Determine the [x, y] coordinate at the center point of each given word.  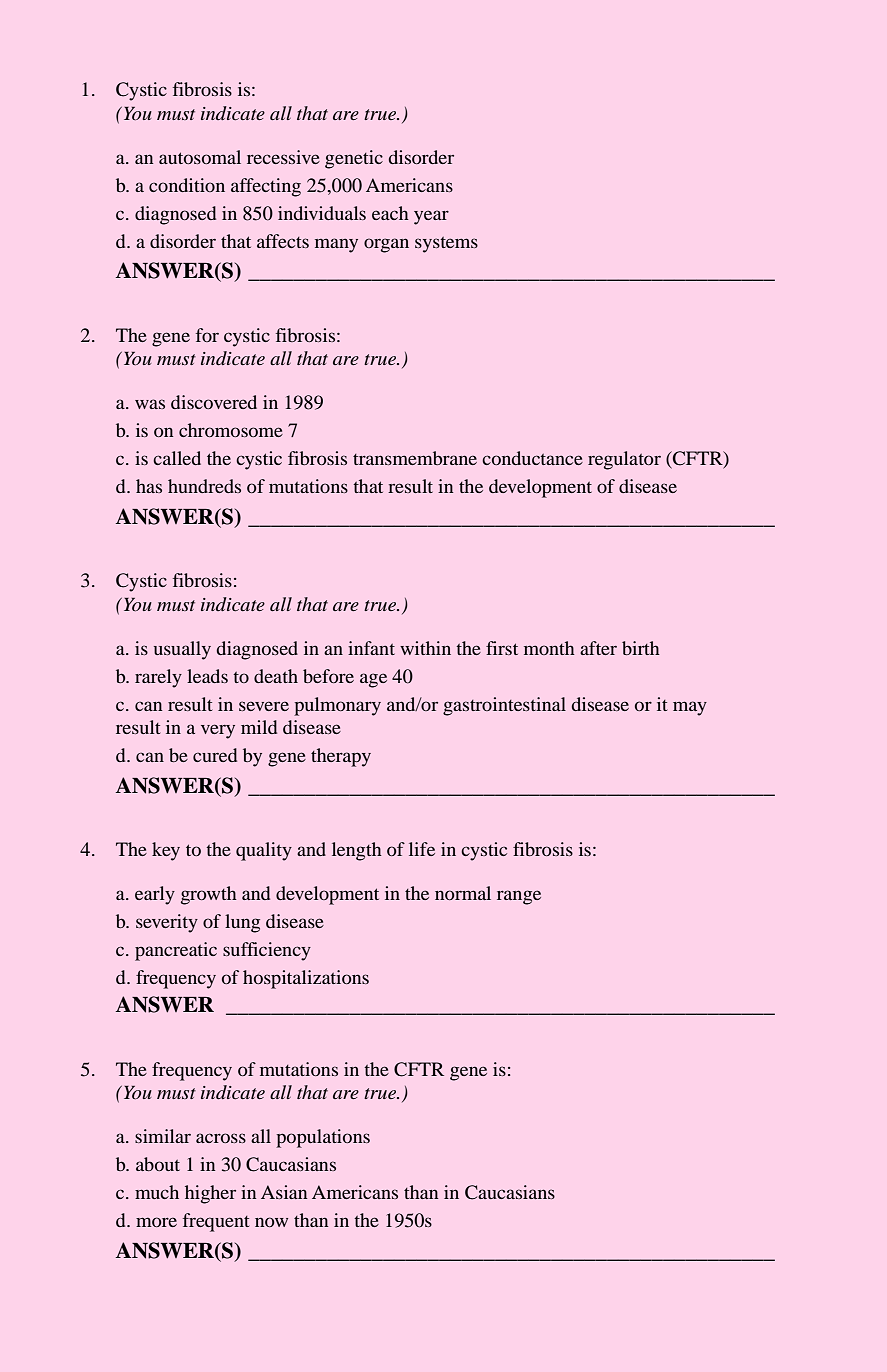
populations [323, 1138]
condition [187, 185]
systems [446, 245]
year [431, 217]
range [519, 897]
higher [210, 1194]
